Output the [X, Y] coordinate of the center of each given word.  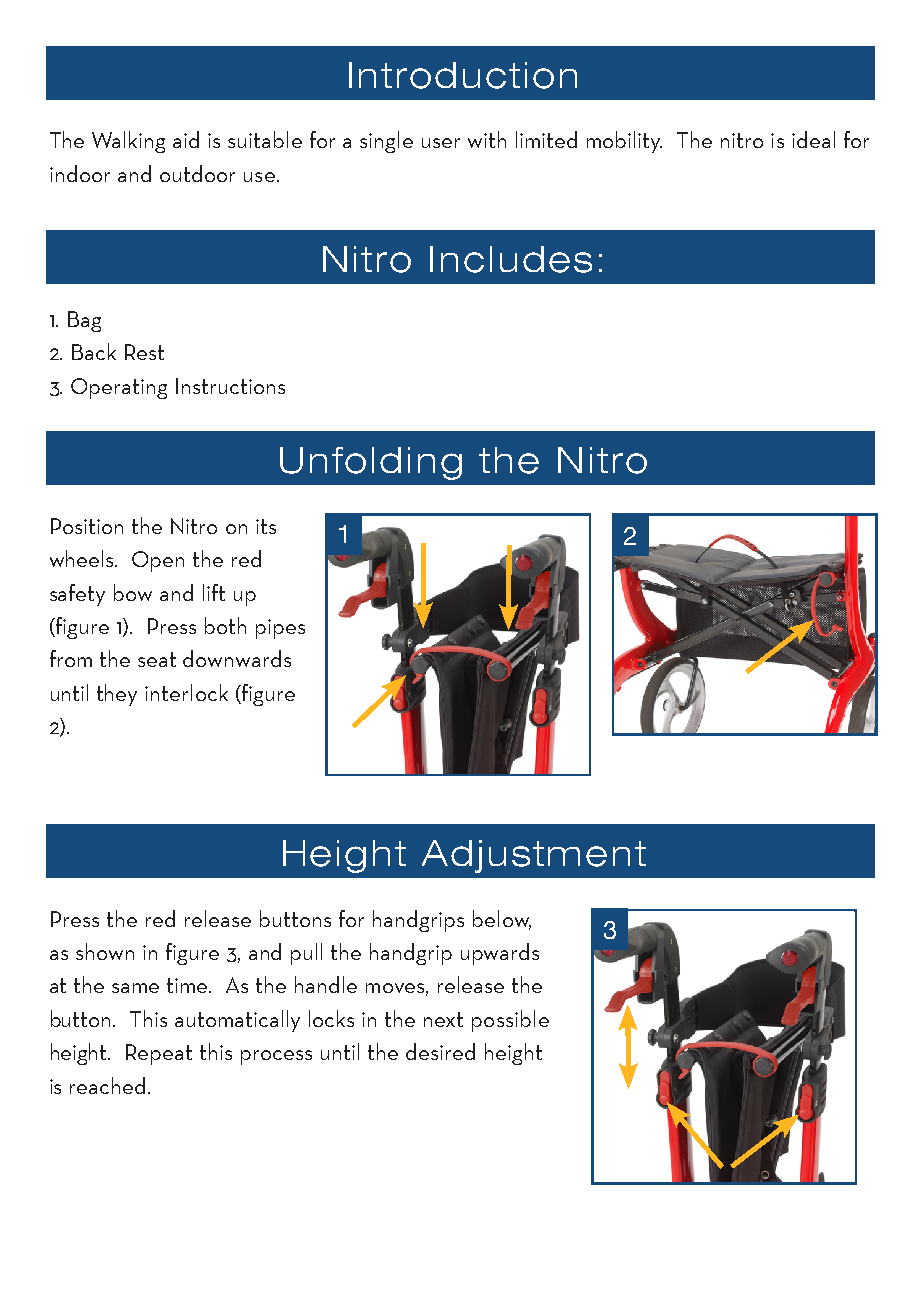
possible [510, 1021]
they [117, 695]
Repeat [159, 1054]
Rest [144, 352]
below [502, 919]
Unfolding [371, 463]
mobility [624, 142]
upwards [500, 954]
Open [158, 561]
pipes [280, 629]
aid [186, 139]
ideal [813, 139]
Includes [511, 259]
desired [440, 1051]
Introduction [463, 75]
